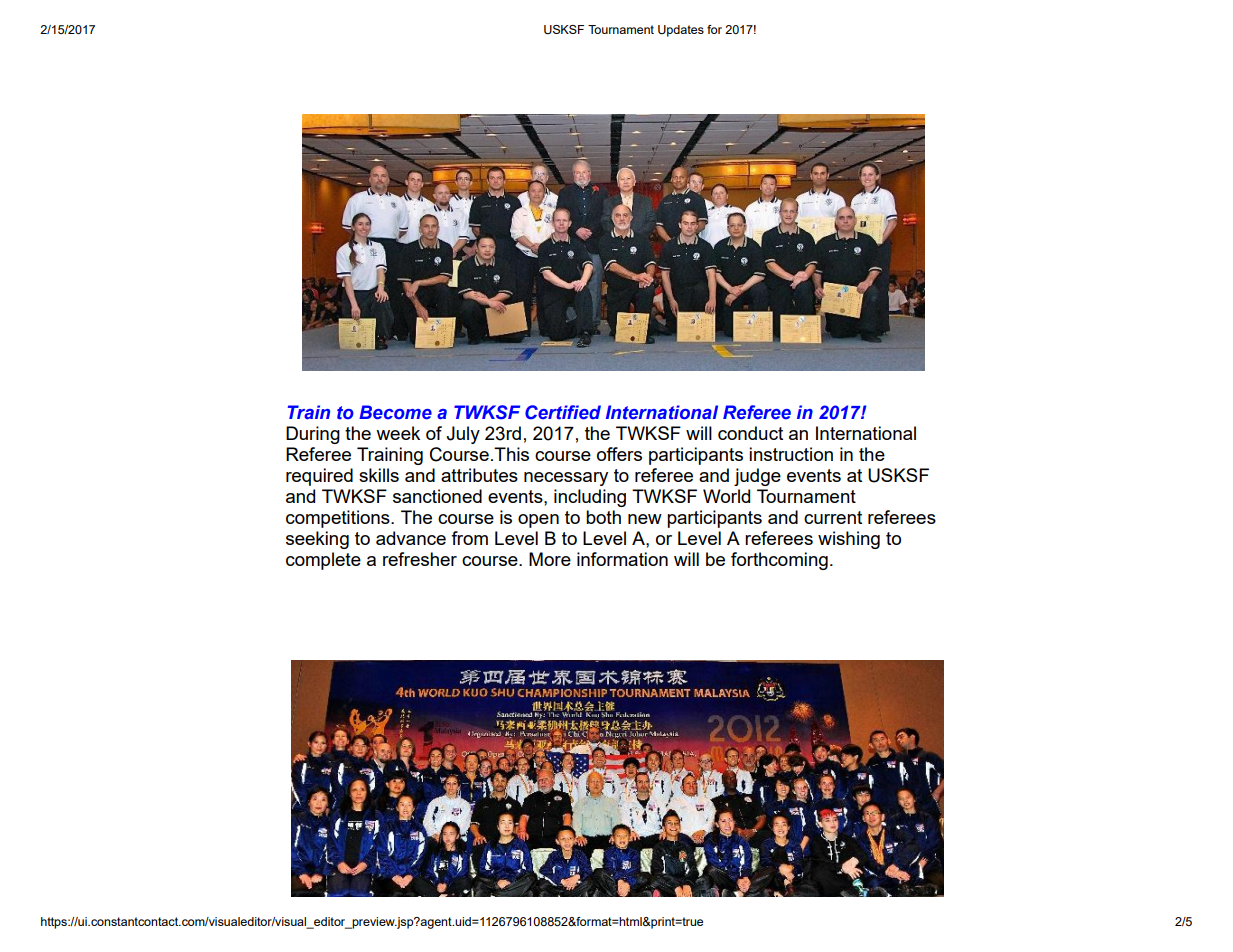 This screenshot has height=952, width=1233. I want to click on offers, so click(619, 454).
